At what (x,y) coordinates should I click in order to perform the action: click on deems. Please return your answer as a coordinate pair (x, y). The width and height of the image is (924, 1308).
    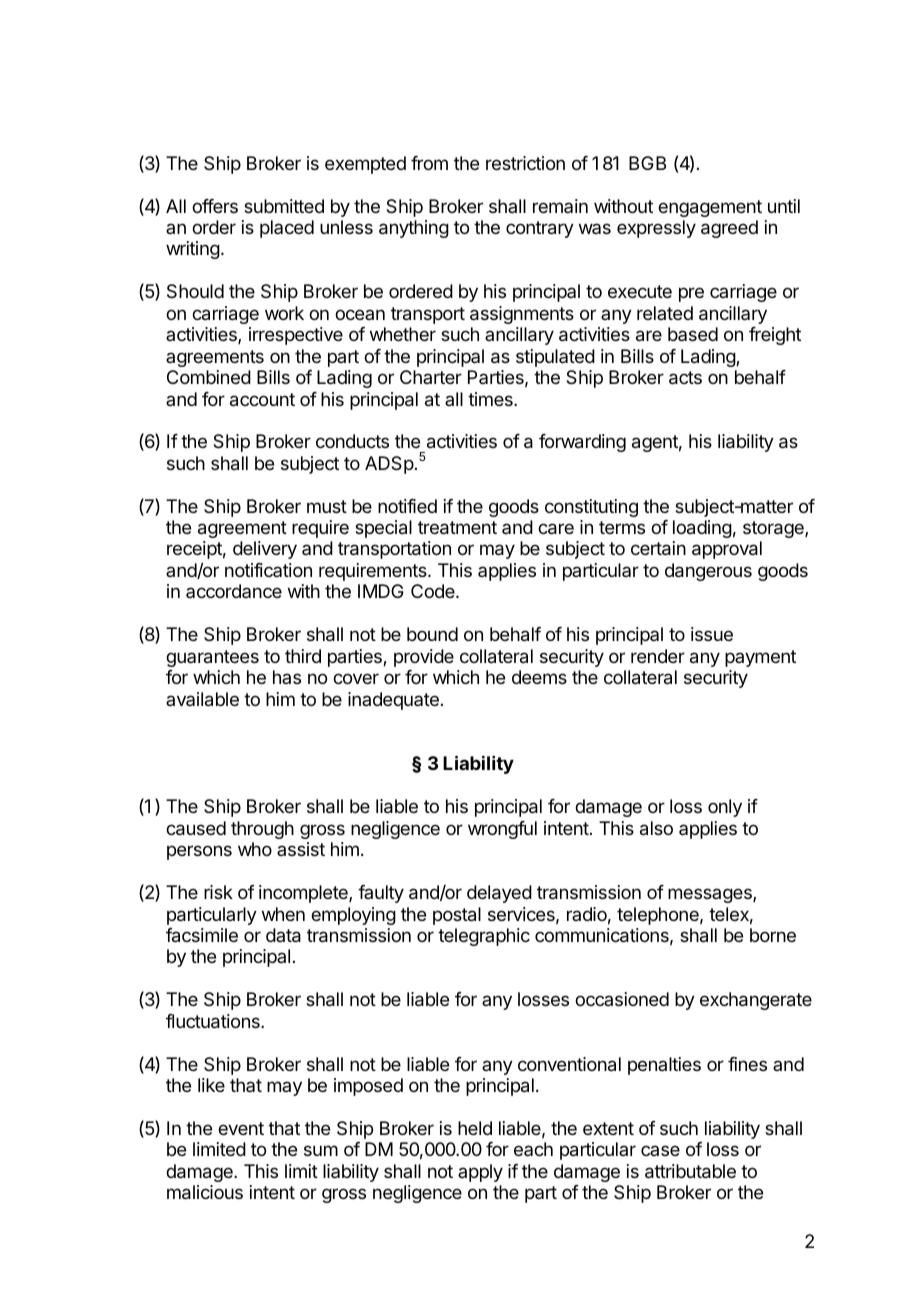
    Looking at the image, I should click on (539, 677).
